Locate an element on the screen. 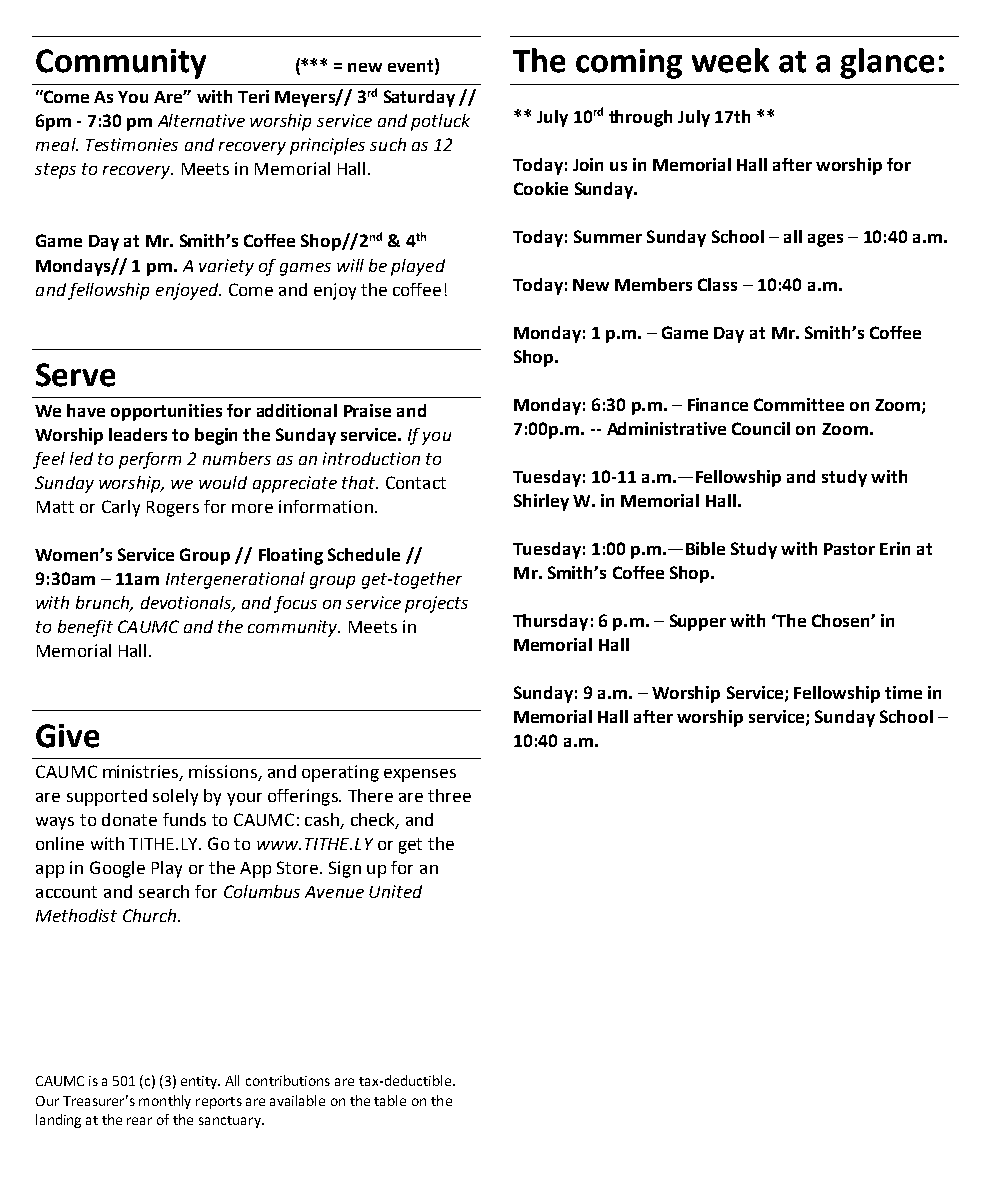 This screenshot has height=1204, width=991. Pastor is located at coordinates (849, 549).
